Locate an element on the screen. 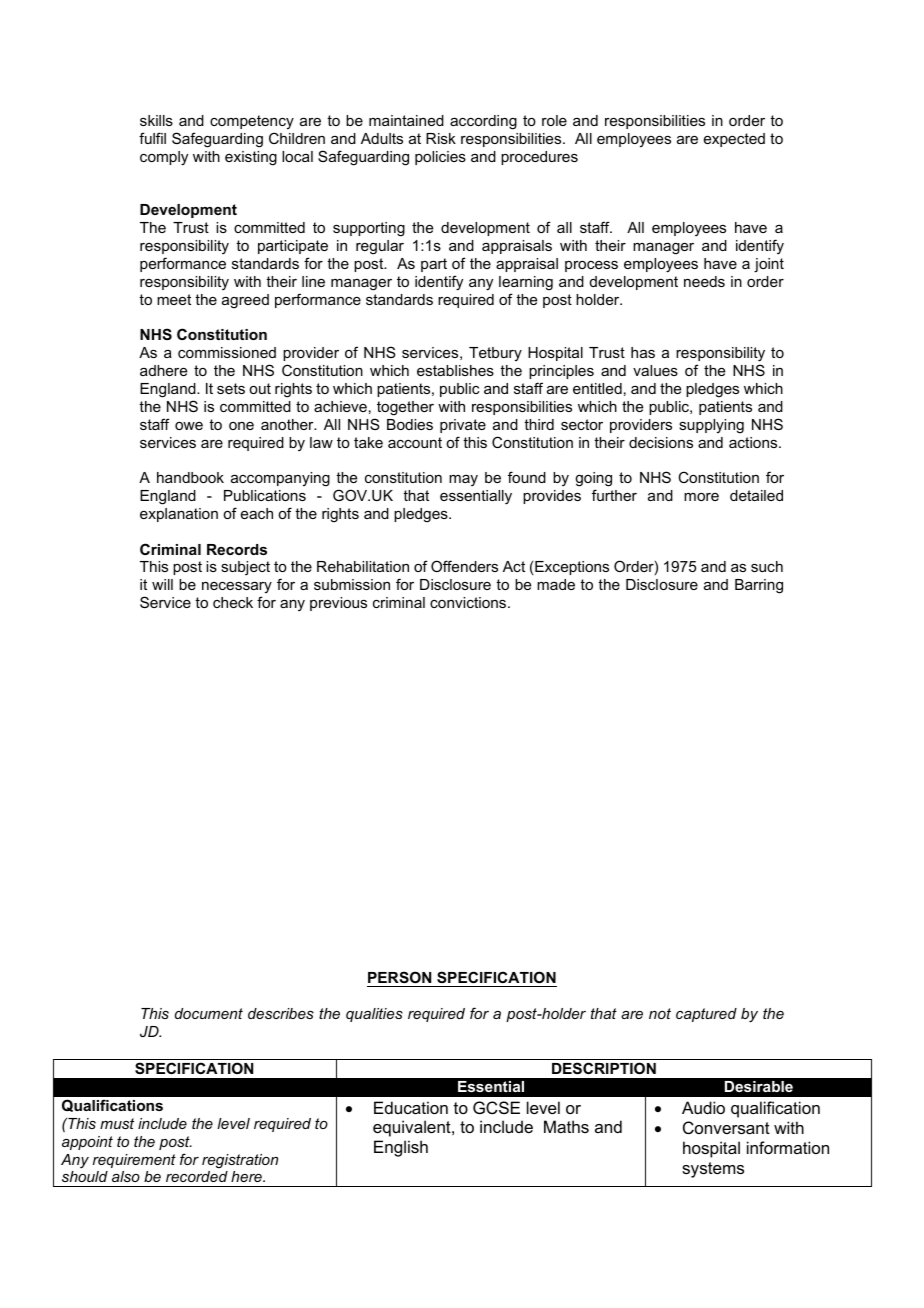  will is located at coordinates (162, 584).
